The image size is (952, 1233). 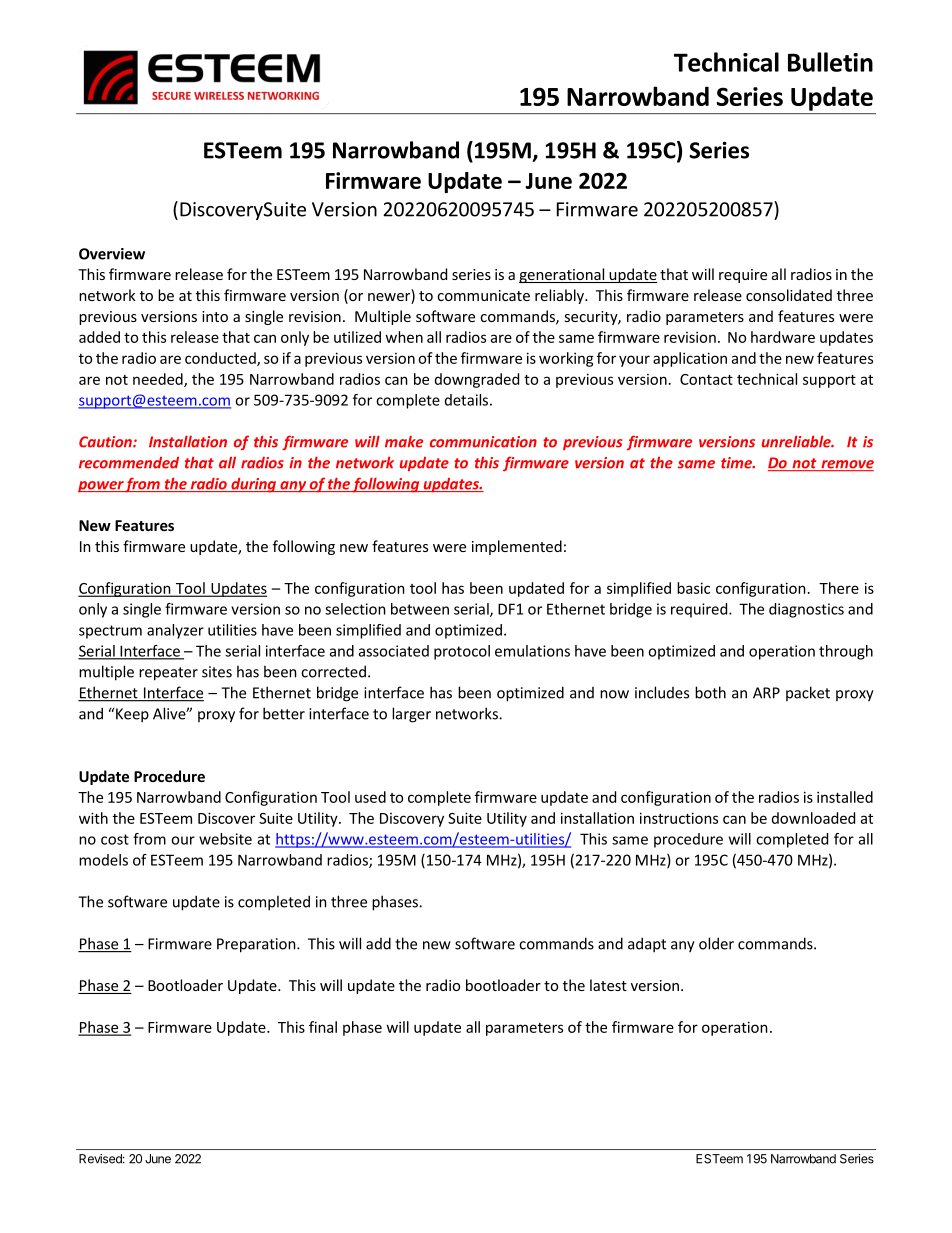 What do you see at coordinates (563, 275) in the image?
I see `generational` at bounding box center [563, 275].
